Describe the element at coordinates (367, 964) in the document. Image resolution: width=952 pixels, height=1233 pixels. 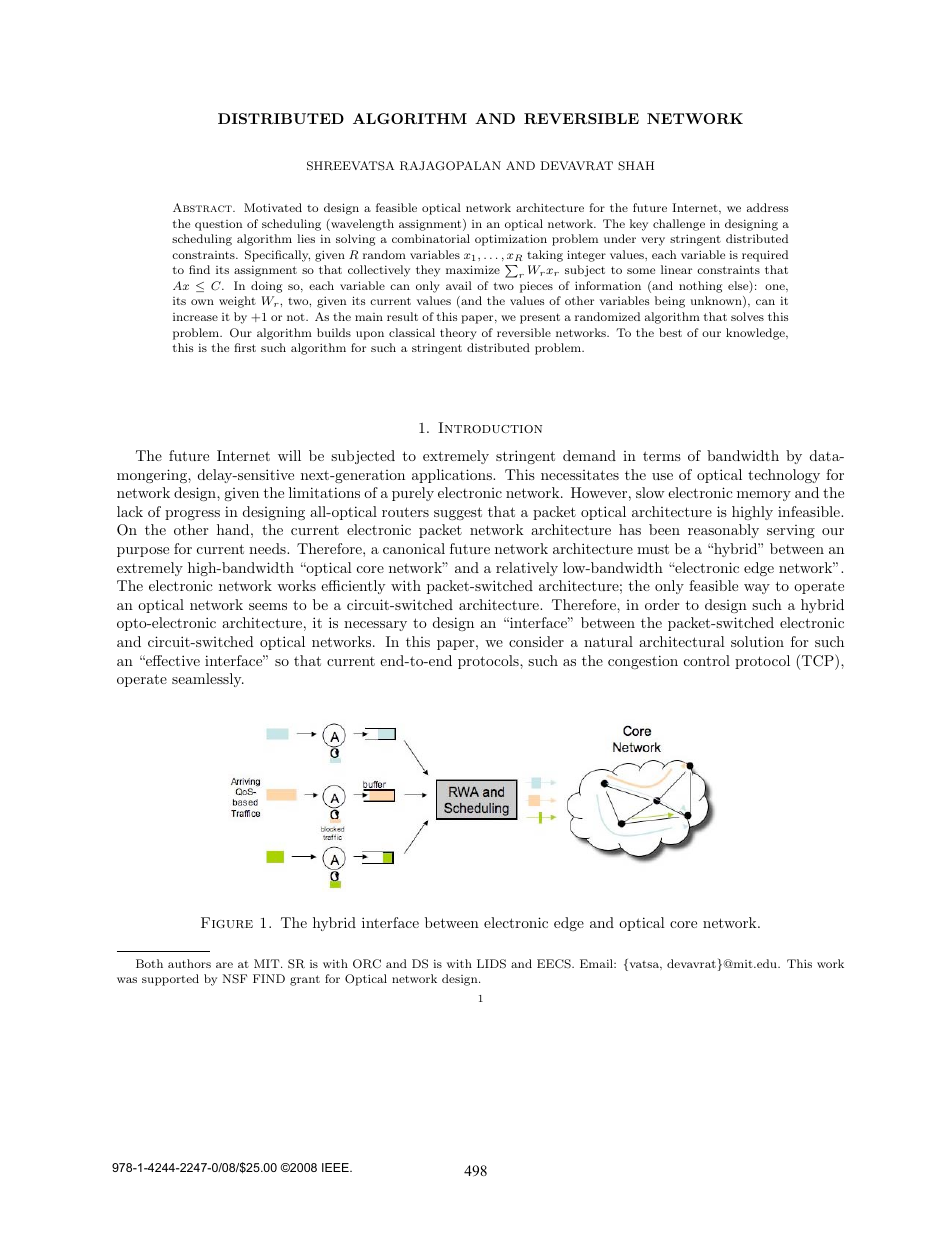
I see `ORC` at that location.
